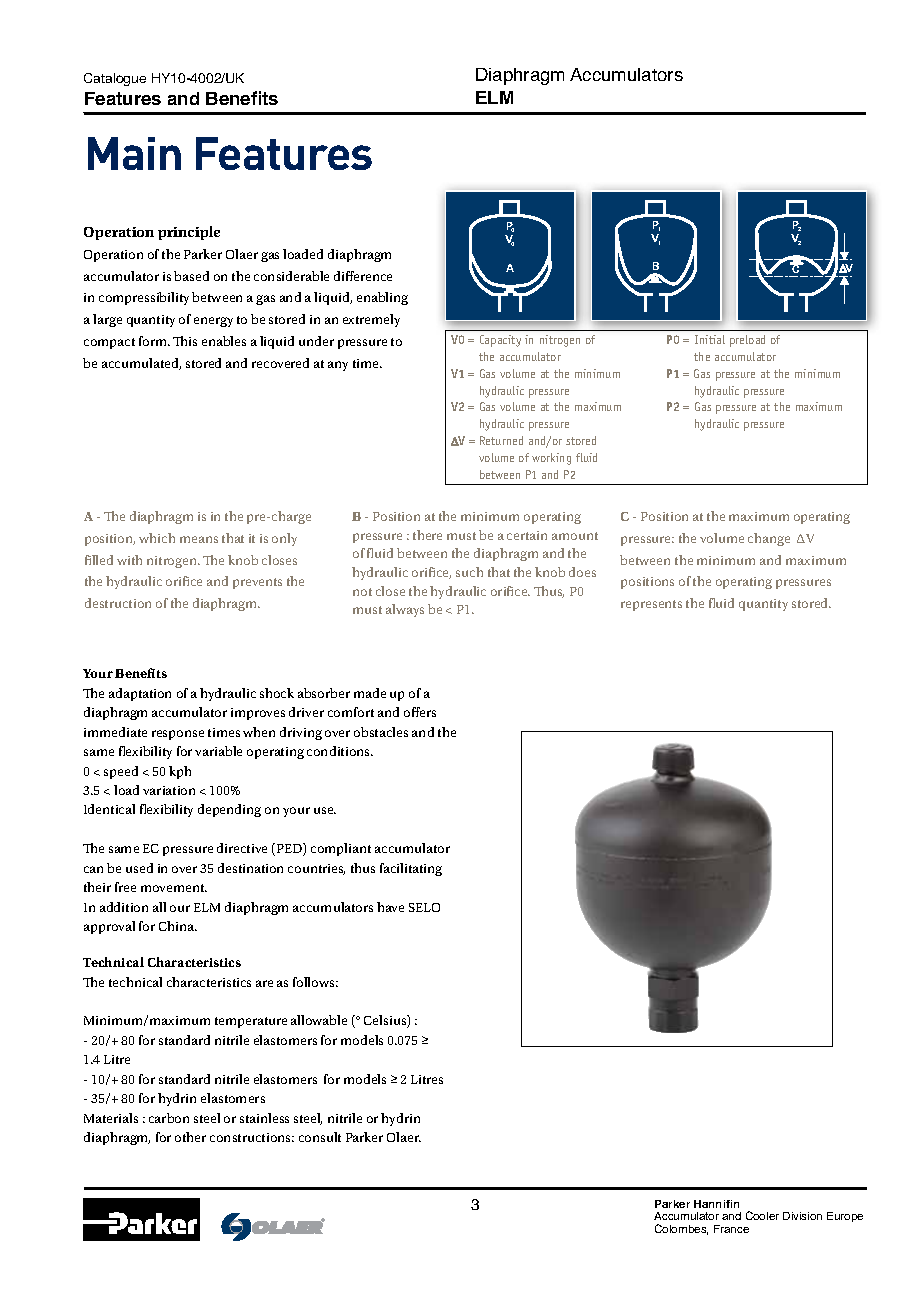 The width and height of the screenshot is (924, 1308). Describe the element at coordinates (769, 539) in the screenshot. I see `change` at that location.
